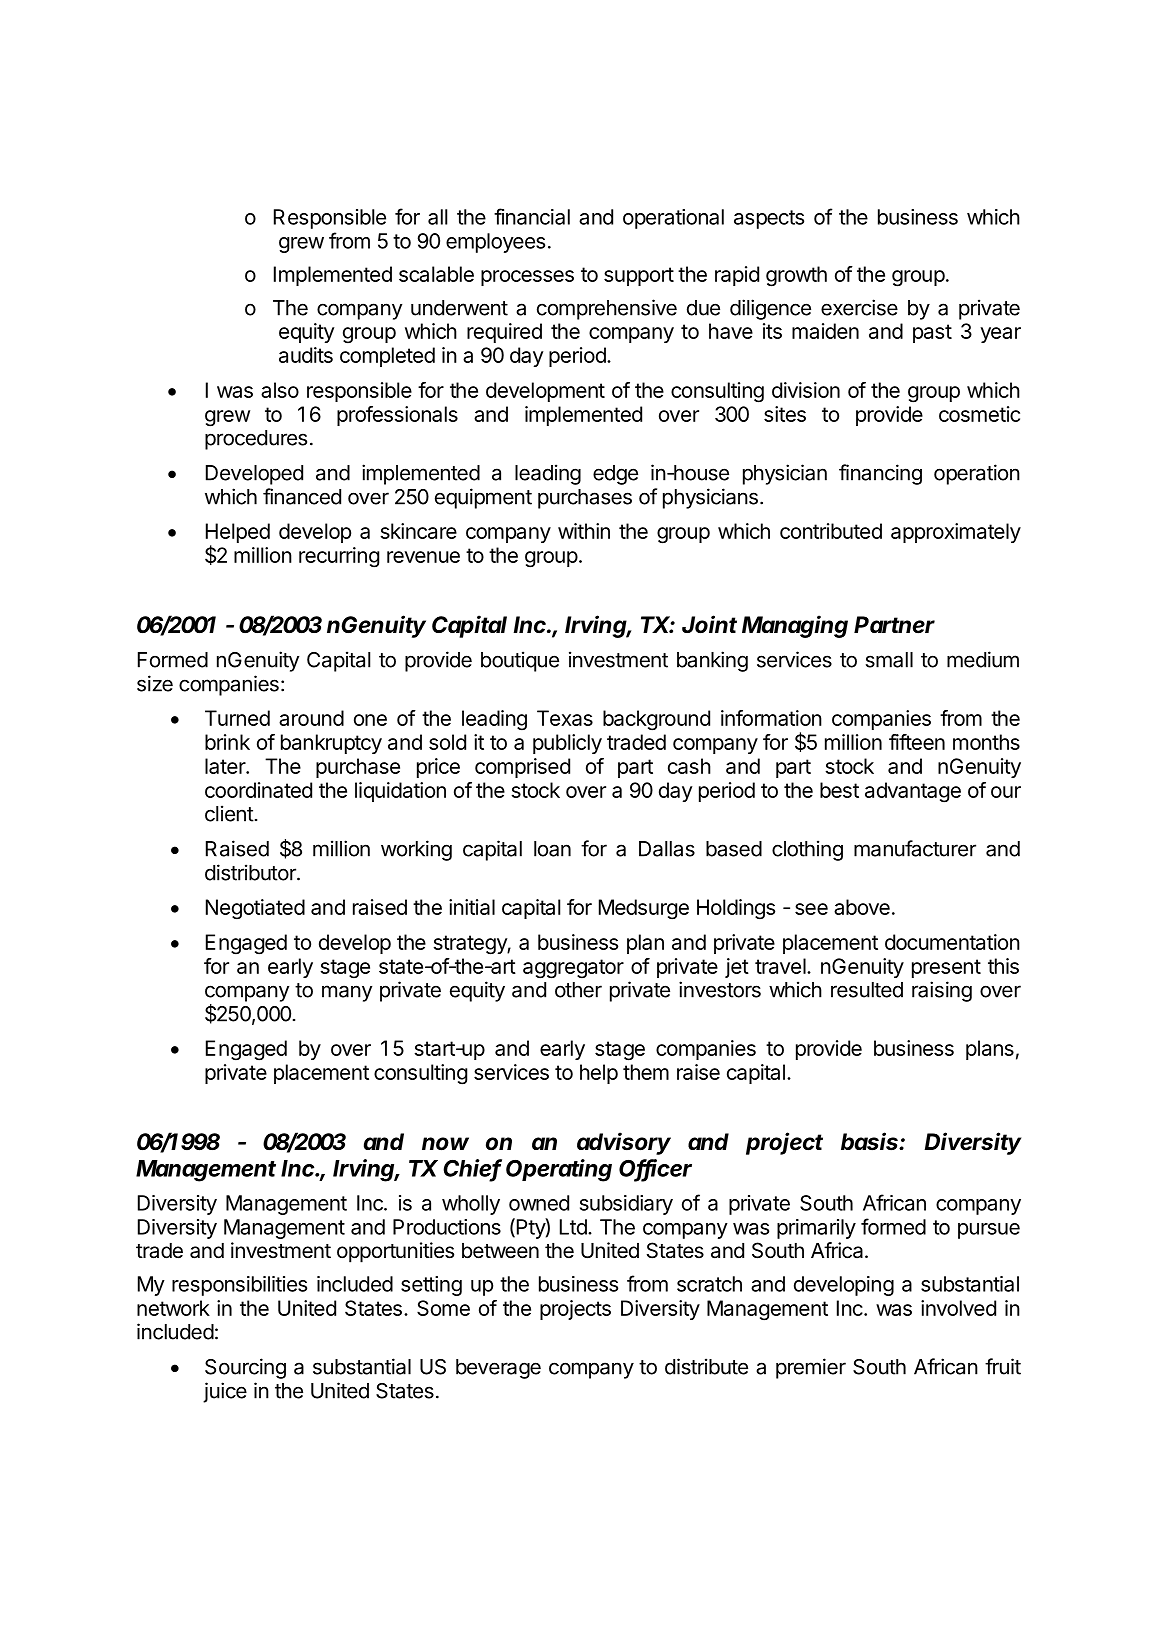 The width and height of the document is (1155, 1634). Describe the element at coordinates (527, 278) in the document. I see `processes` at that location.
